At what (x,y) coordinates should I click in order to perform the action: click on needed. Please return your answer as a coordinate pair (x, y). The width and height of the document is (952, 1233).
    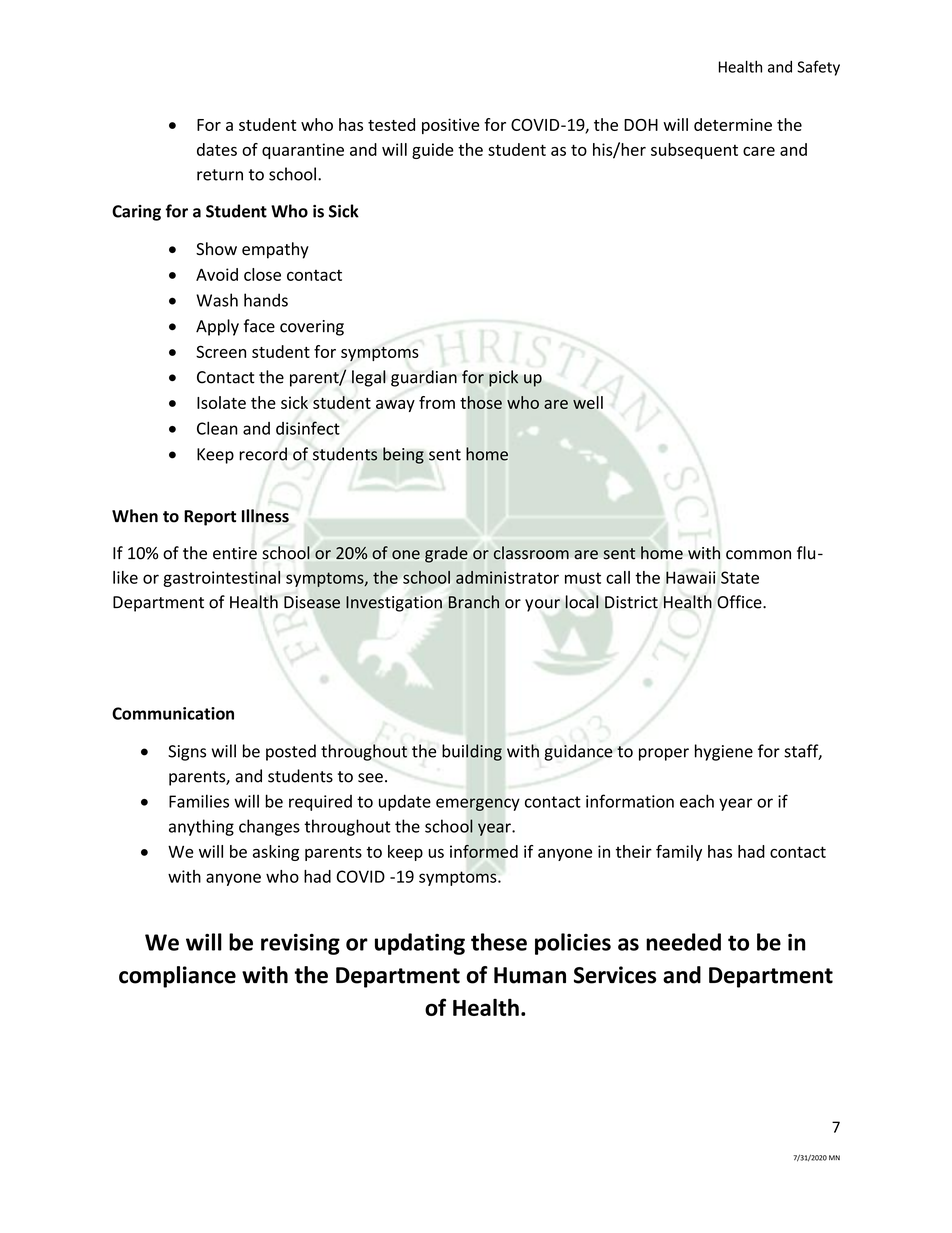
    Looking at the image, I should click on (683, 942).
